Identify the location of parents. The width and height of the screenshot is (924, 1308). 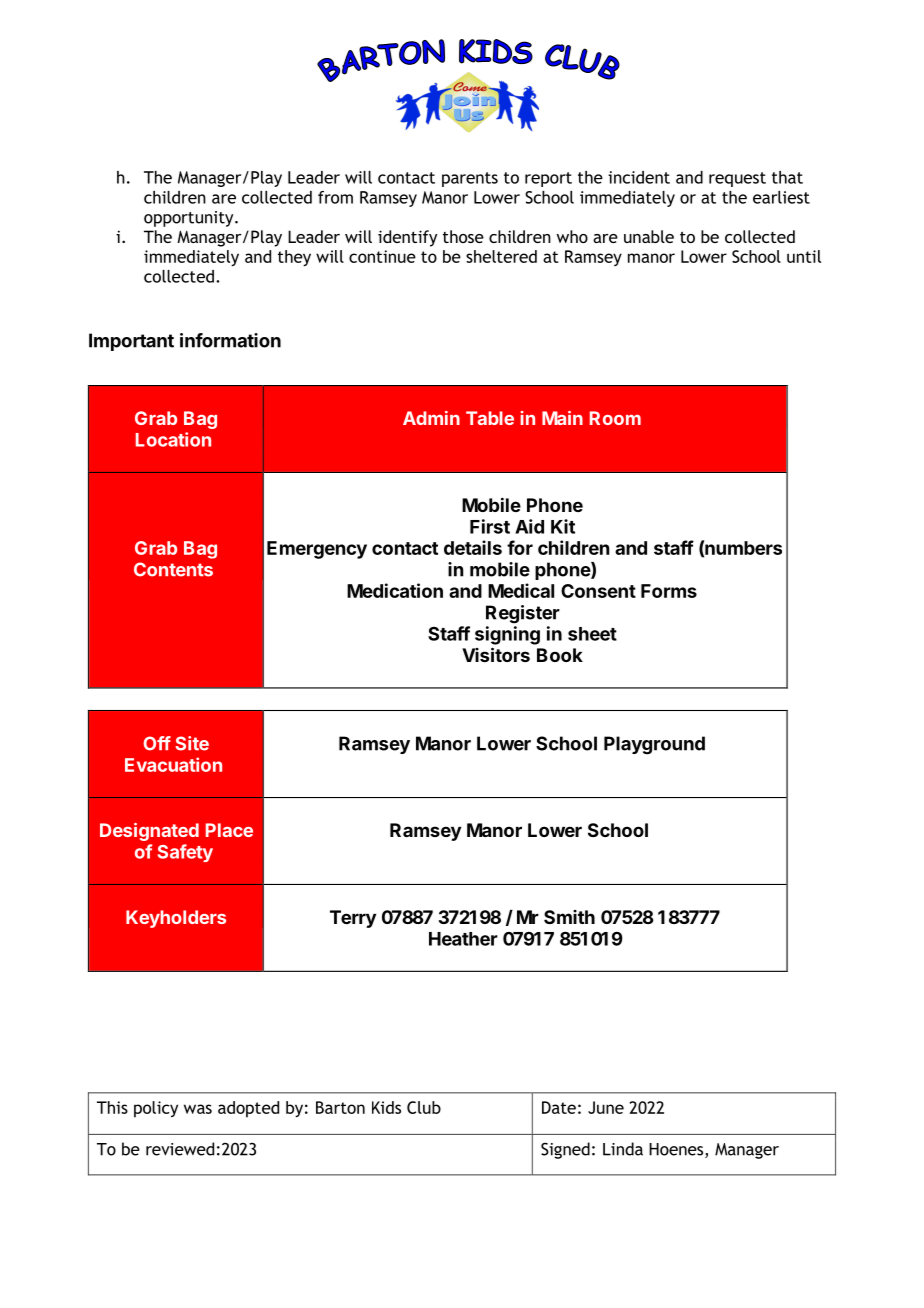
(470, 179).
